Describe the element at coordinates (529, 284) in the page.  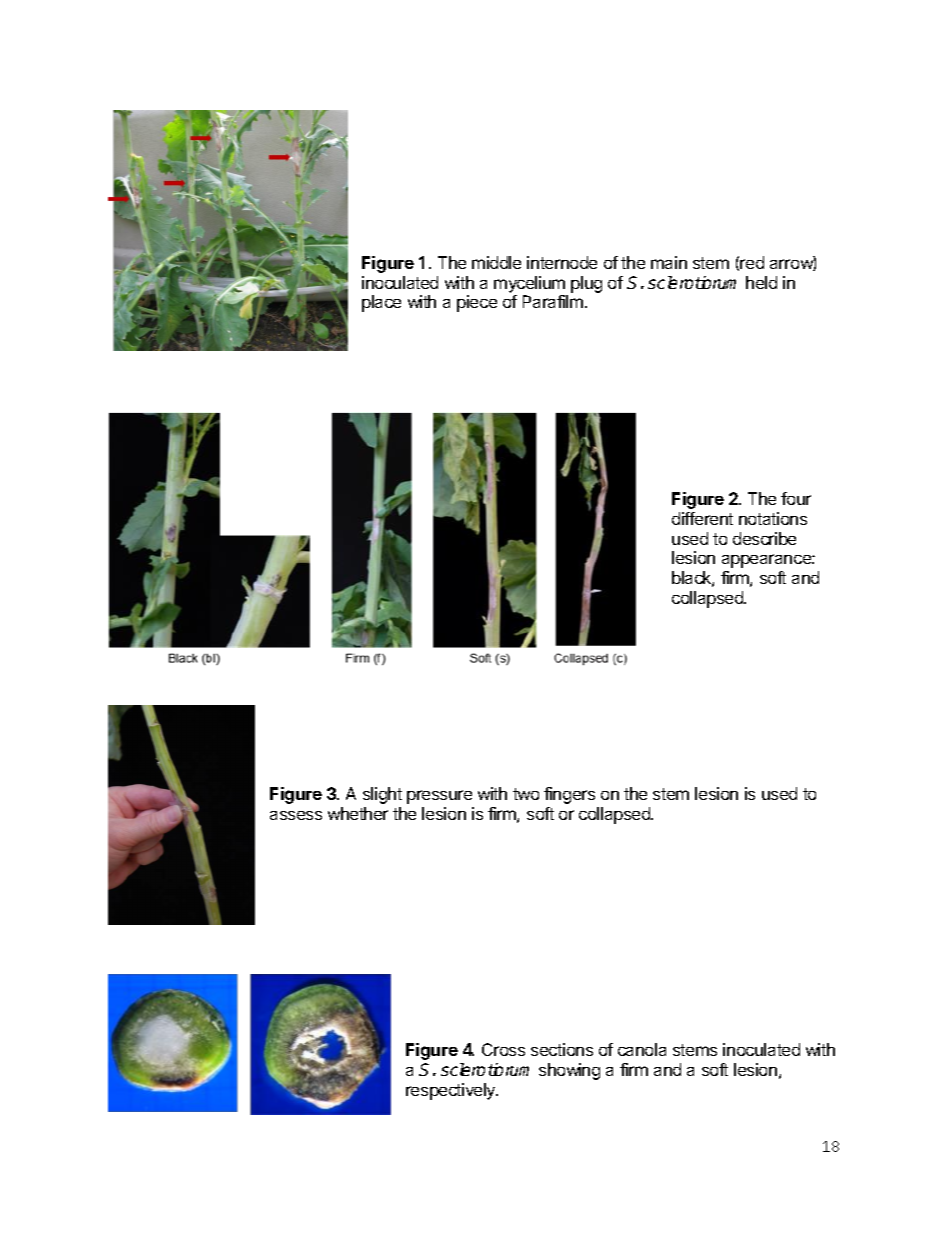
I see `mycelium` at that location.
